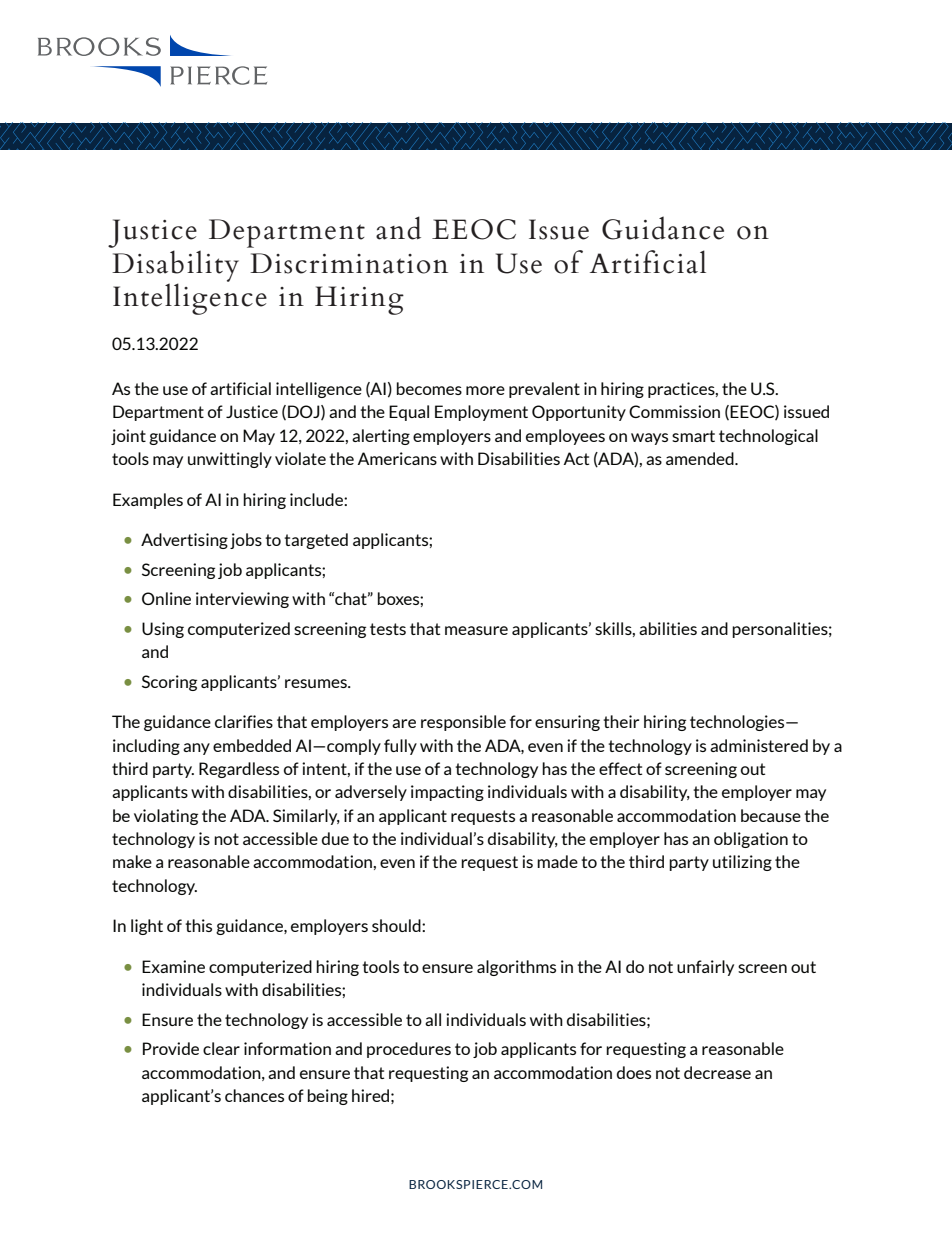 The height and width of the image is (1233, 952). Describe the element at coordinates (717, 1072) in the image. I see `decrease` at that location.
